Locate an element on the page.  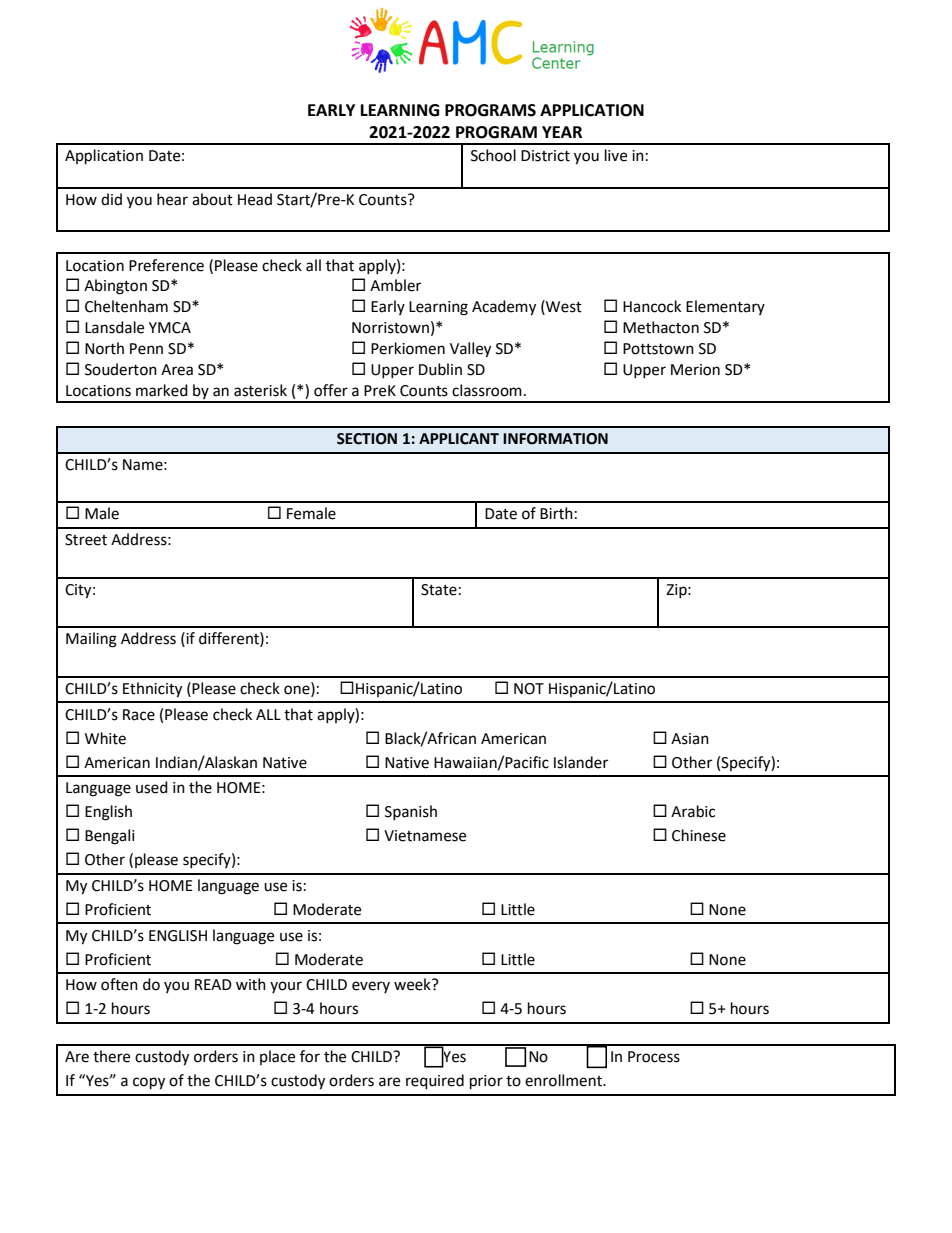
School is located at coordinates (493, 155).
